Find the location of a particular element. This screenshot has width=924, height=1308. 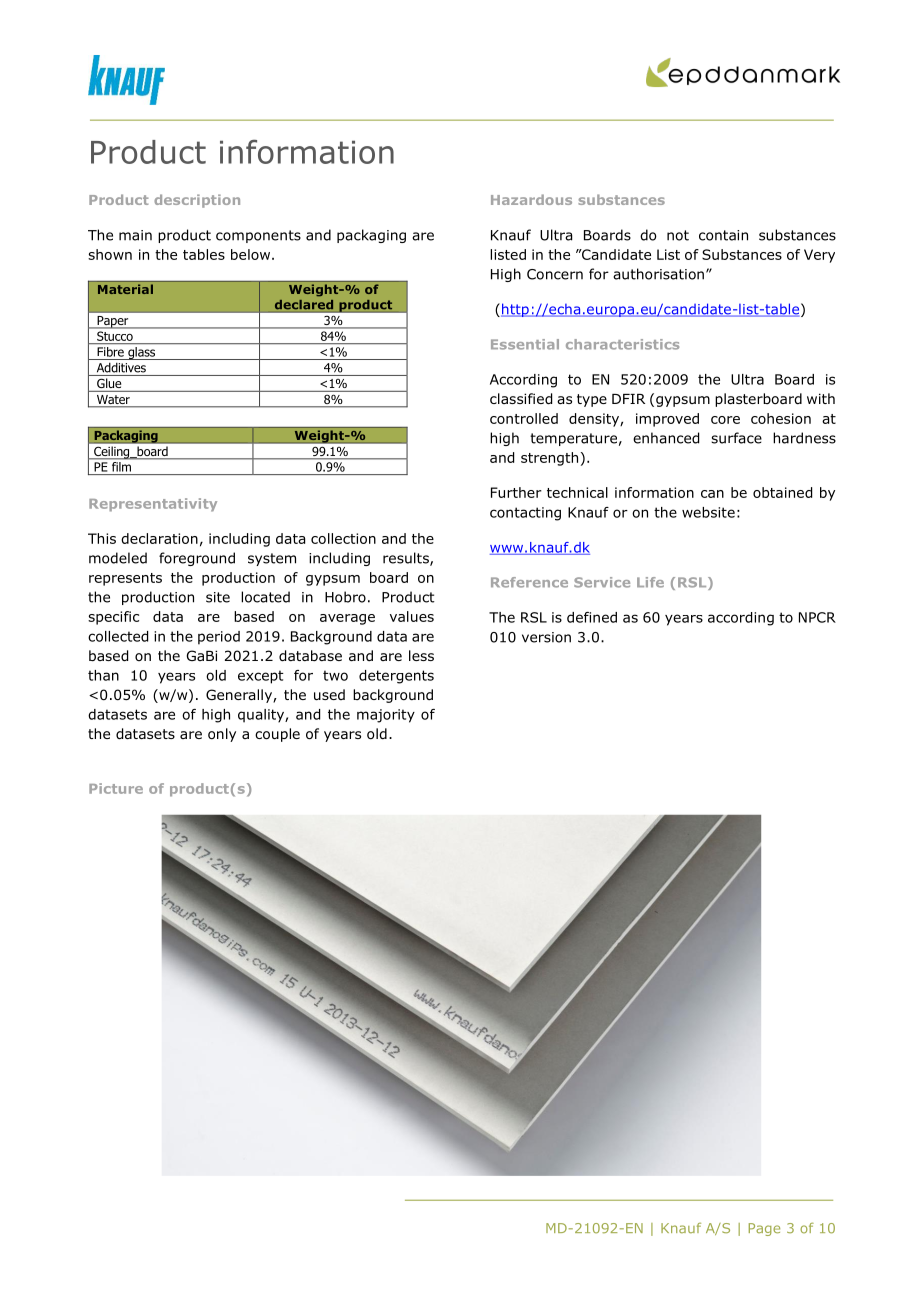

Picture is located at coordinates (116, 788).
